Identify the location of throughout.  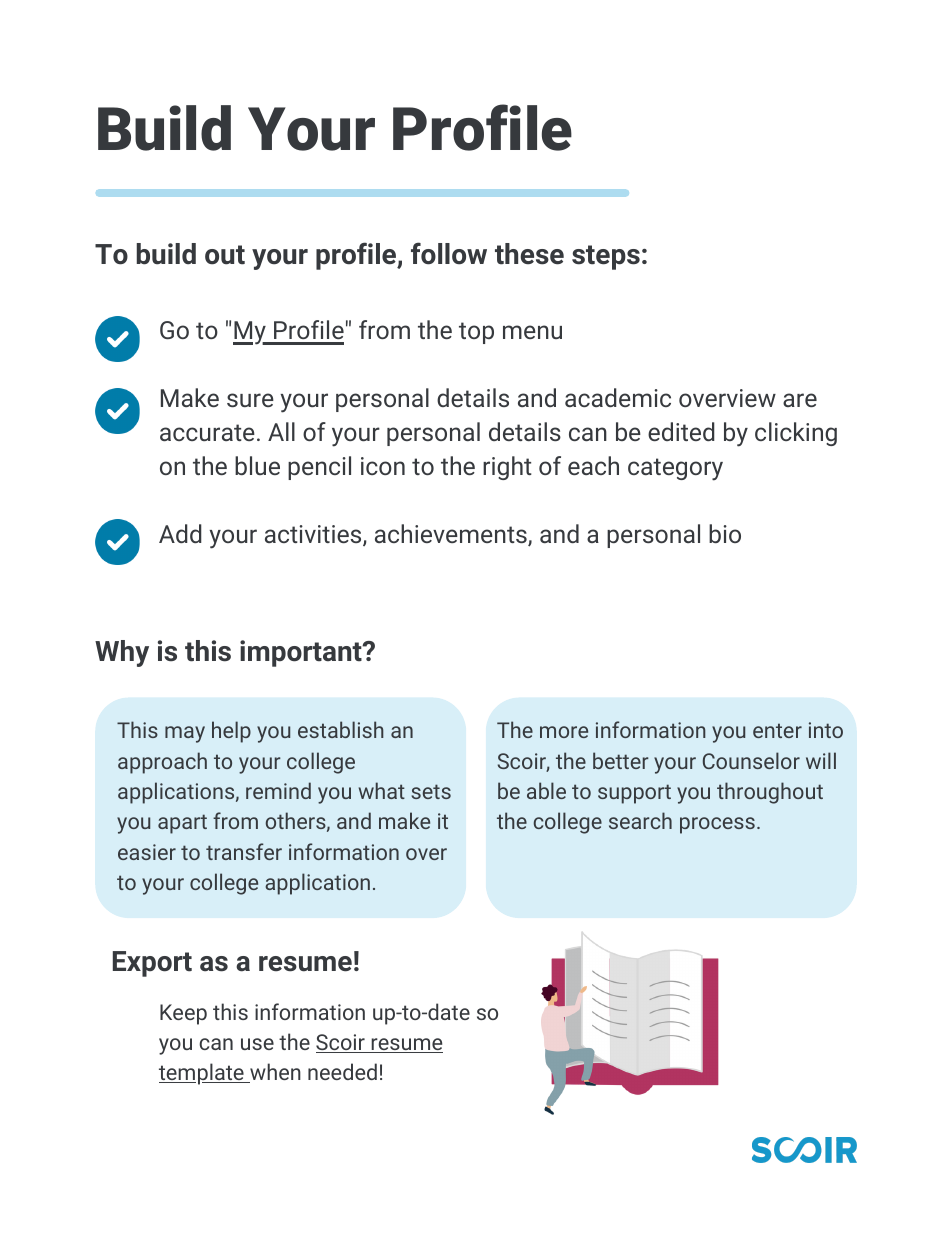
(770, 793).
